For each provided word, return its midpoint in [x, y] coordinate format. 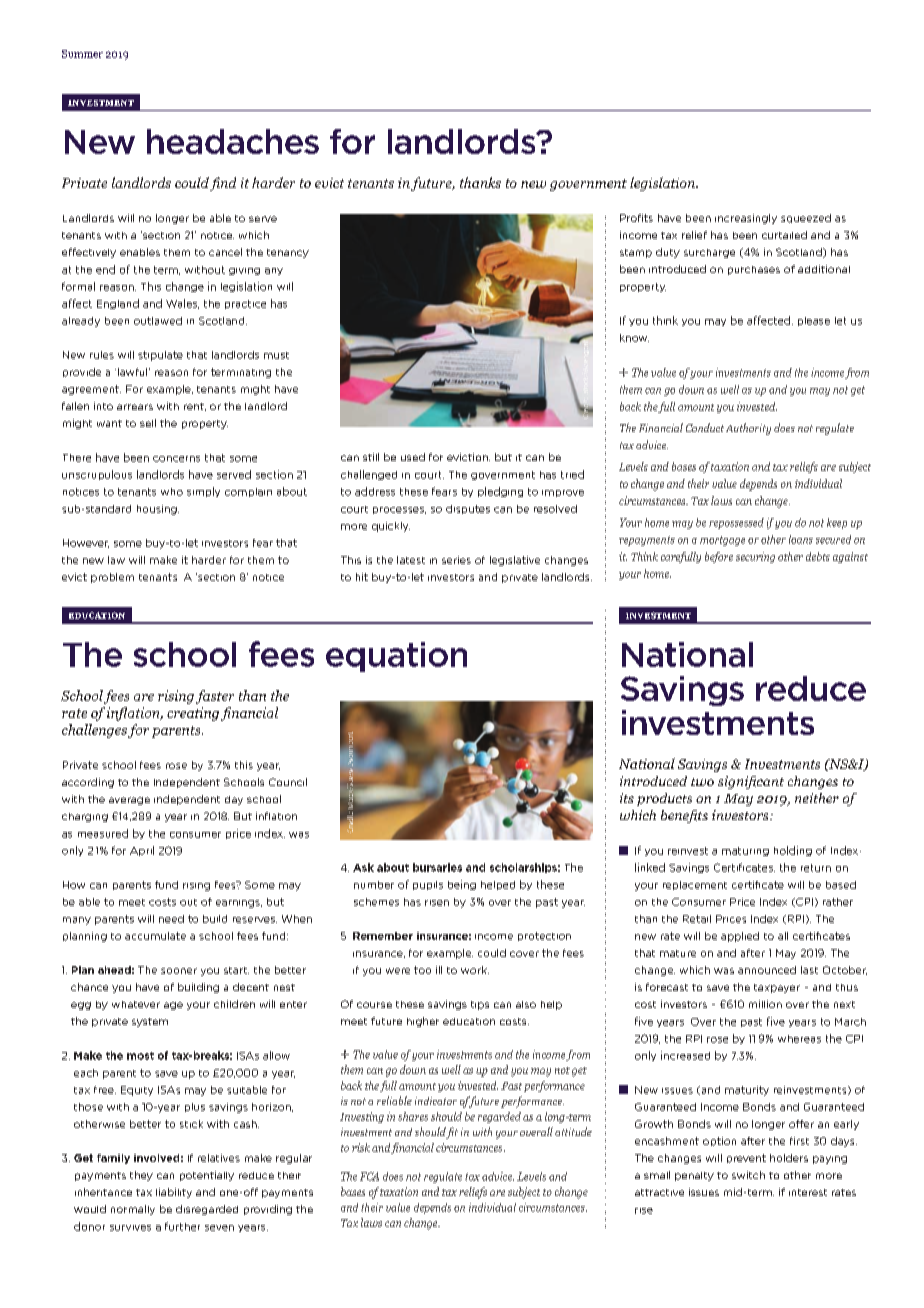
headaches [233, 141]
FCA [369, 1176]
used [413, 457]
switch [748, 1175]
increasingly [746, 219]
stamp [636, 253]
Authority [748, 429]
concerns [176, 459]
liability [174, 1193]
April [142, 851]
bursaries [437, 867]
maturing [745, 851]
